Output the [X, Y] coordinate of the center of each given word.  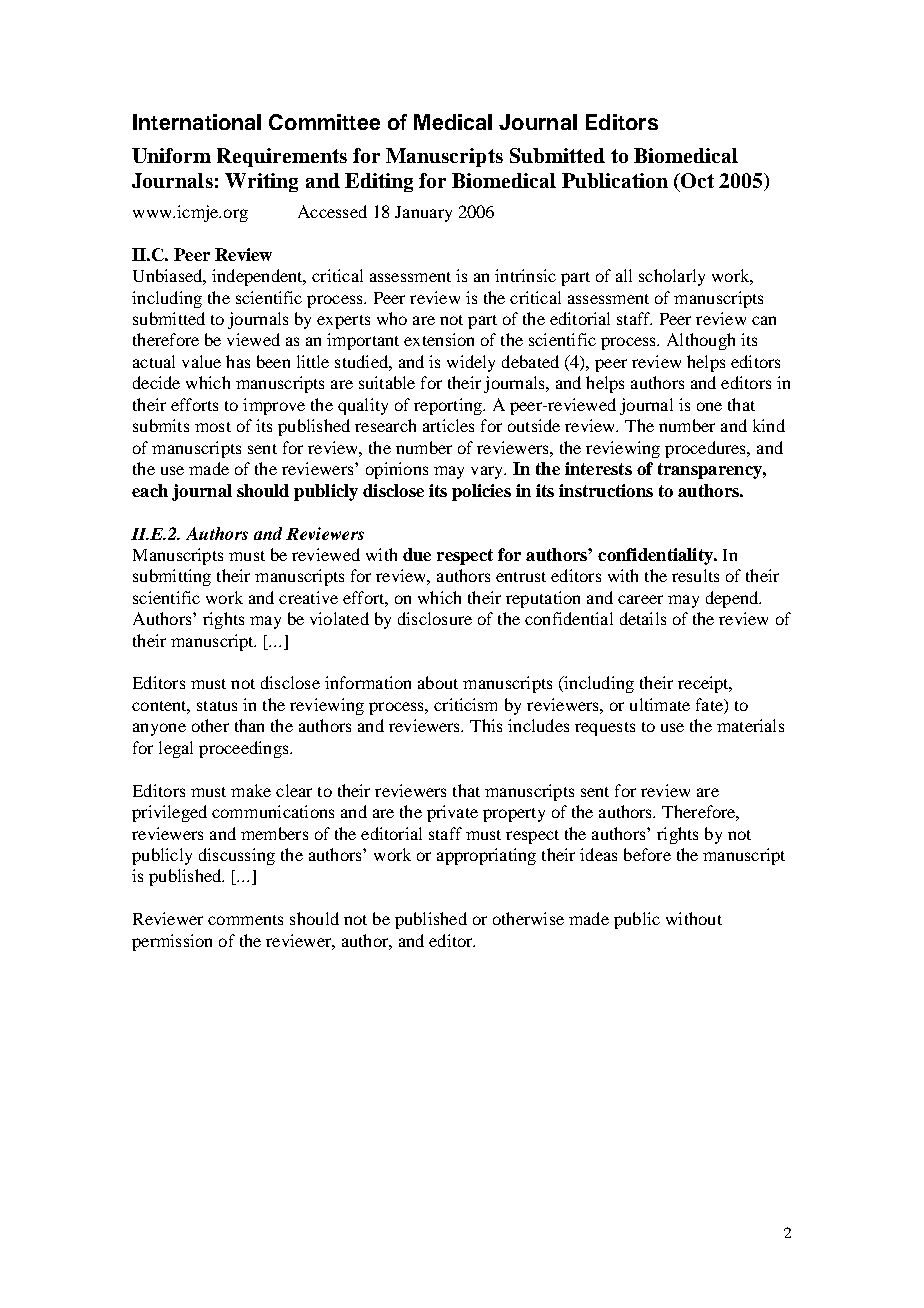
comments [245, 920]
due [417, 554]
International [197, 122]
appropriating [486, 856]
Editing [379, 182]
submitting [172, 577]
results [695, 575]
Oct [696, 180]
